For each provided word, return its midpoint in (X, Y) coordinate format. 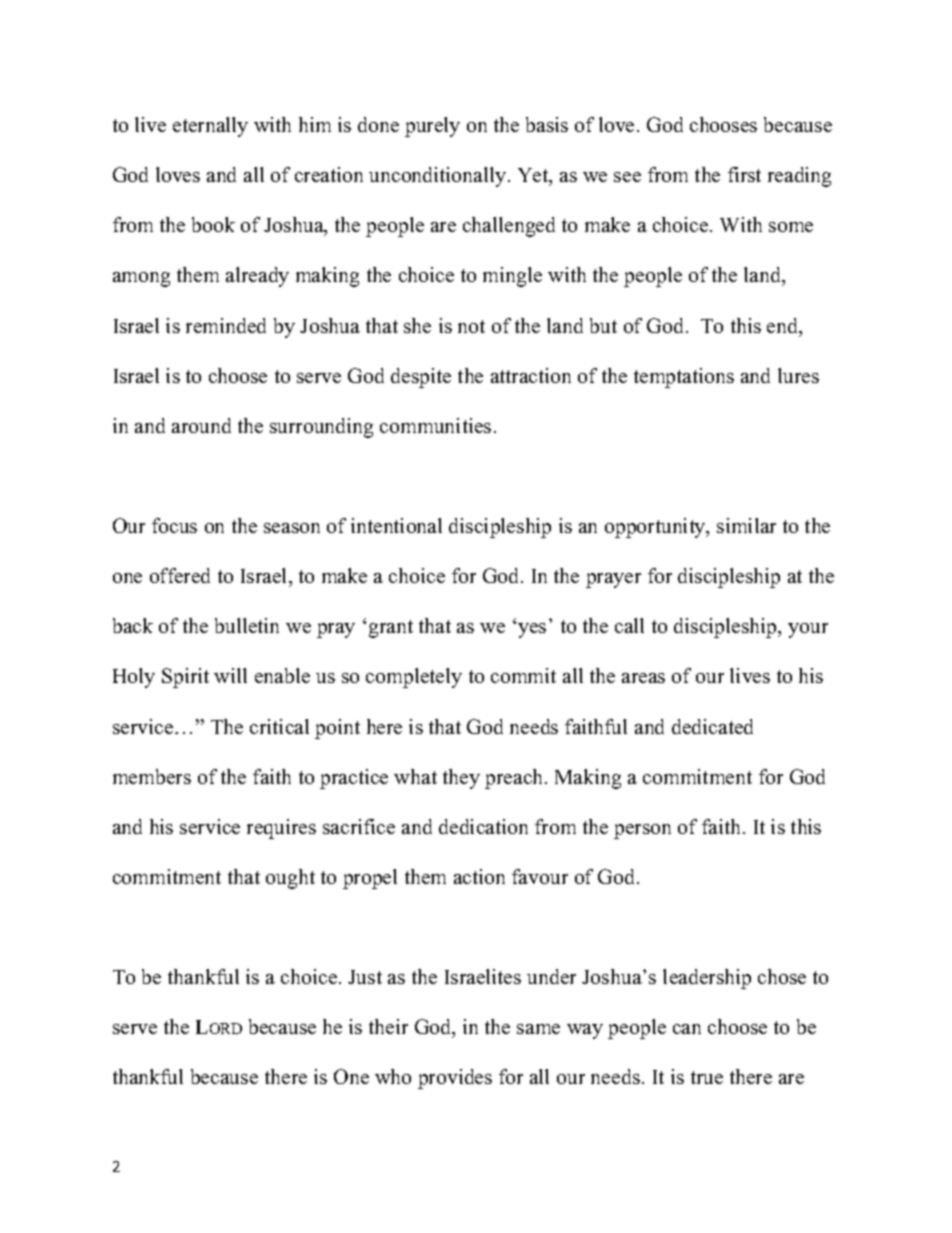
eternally (210, 127)
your (808, 630)
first (744, 174)
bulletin (247, 625)
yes (532, 630)
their (388, 1026)
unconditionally (439, 177)
